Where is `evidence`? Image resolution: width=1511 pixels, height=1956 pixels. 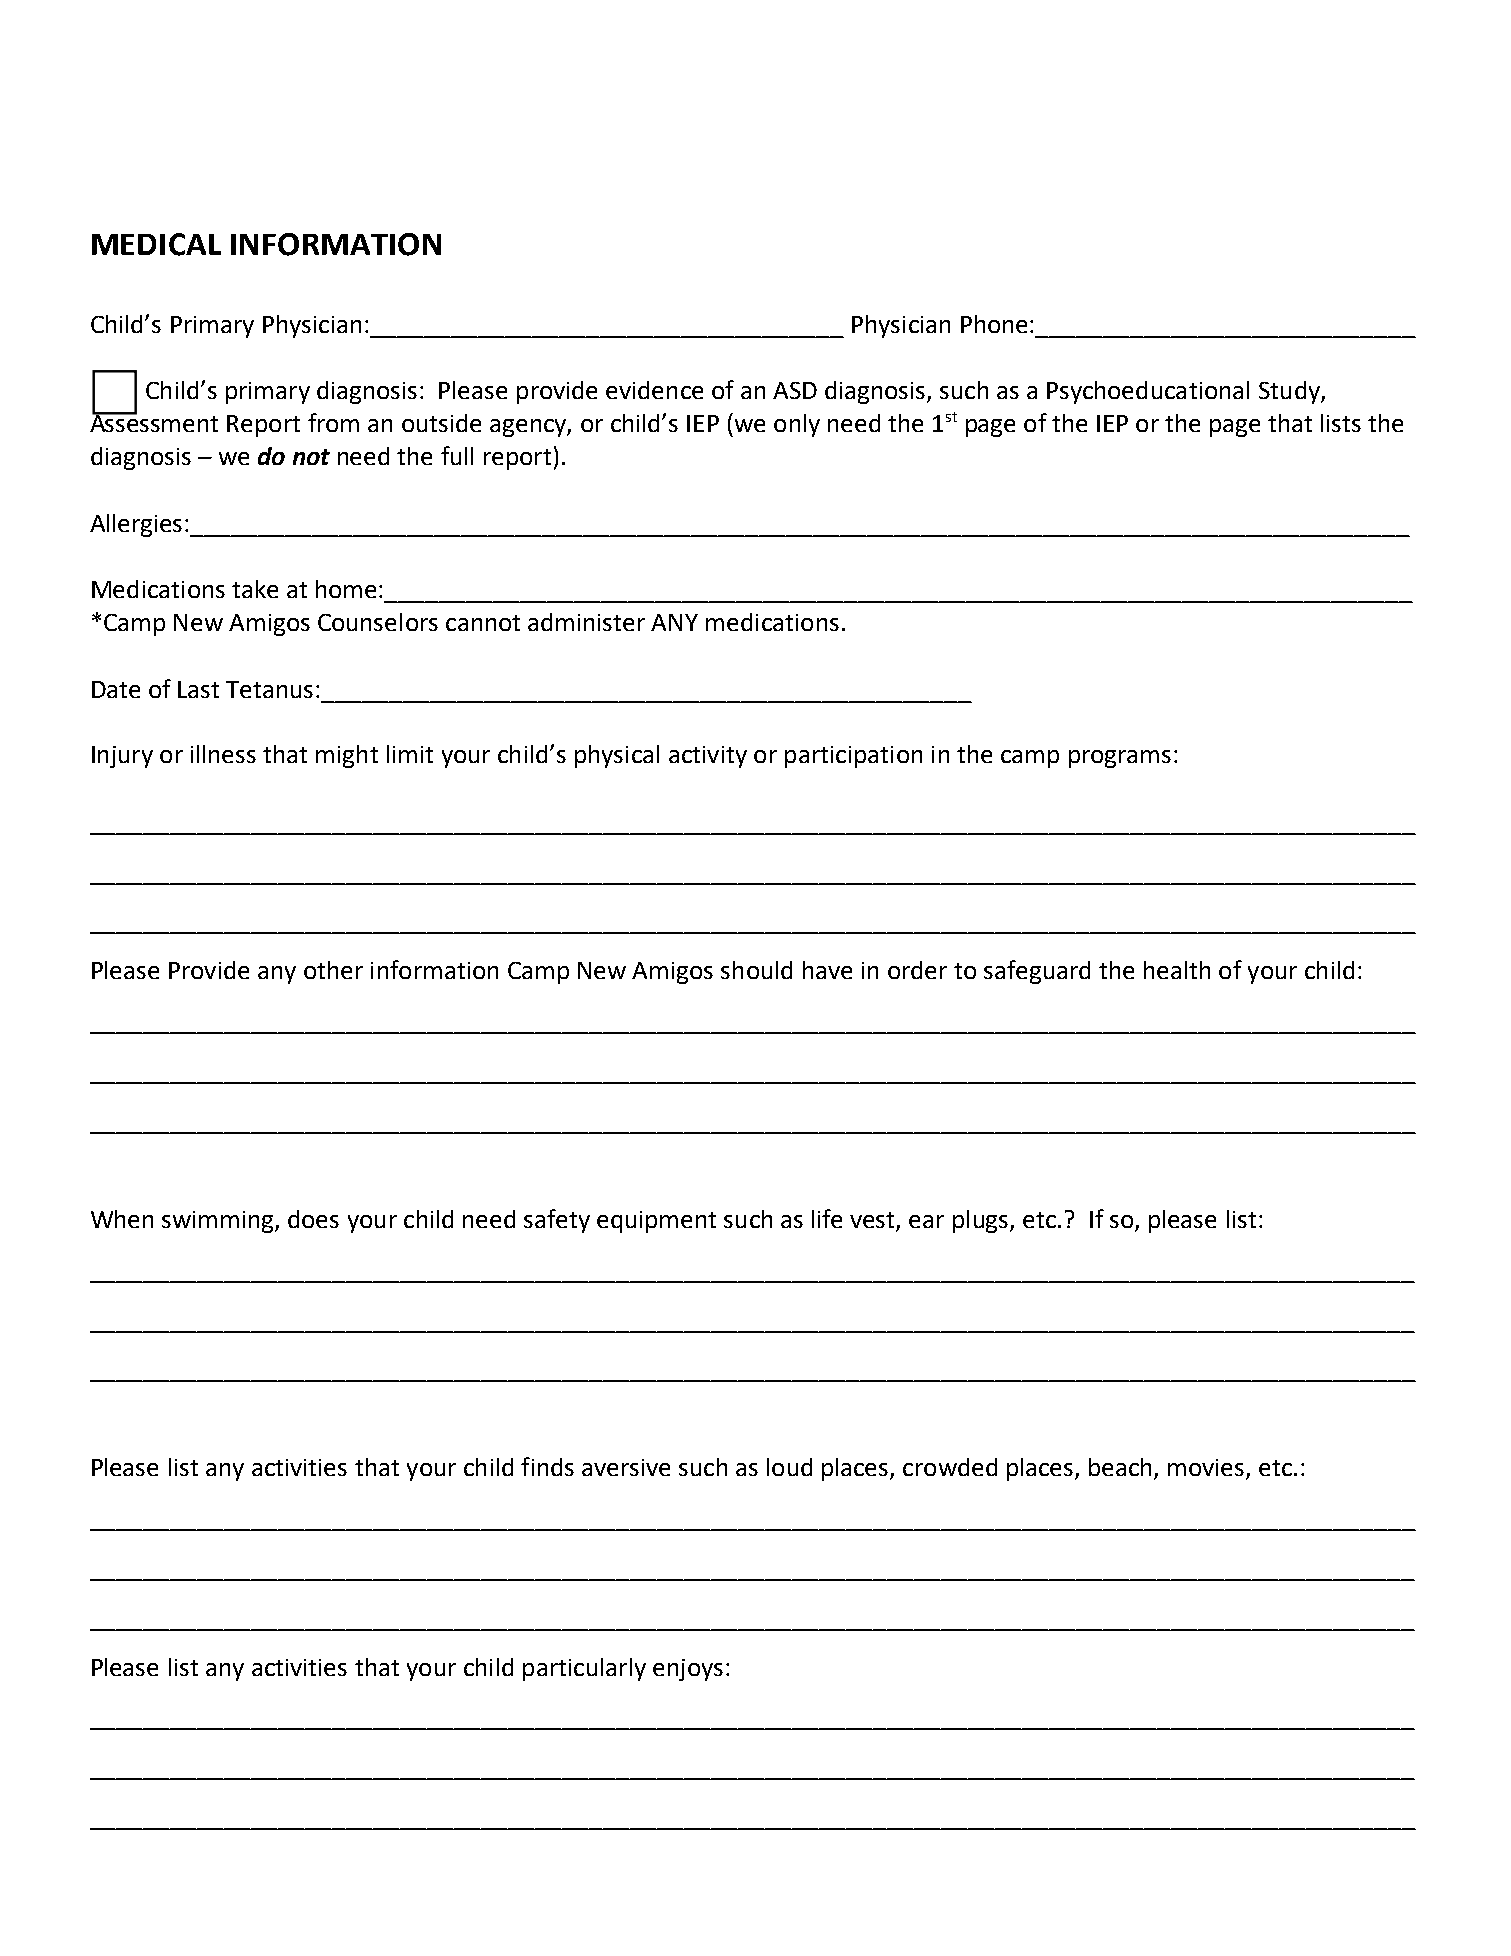
evidence is located at coordinates (654, 390).
